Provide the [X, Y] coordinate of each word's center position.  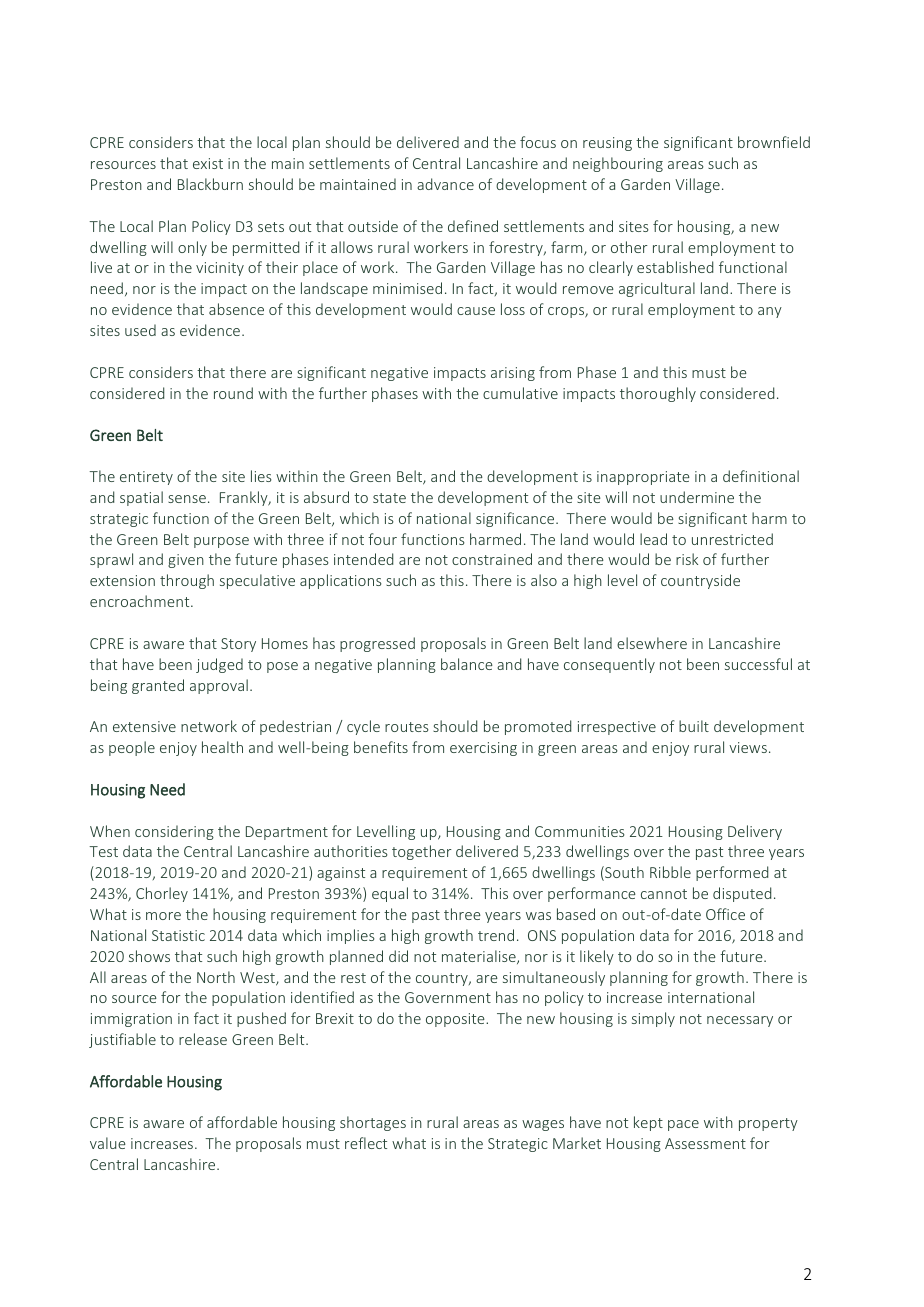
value [108, 1143]
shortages [373, 1123]
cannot [664, 894]
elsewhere [652, 643]
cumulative [520, 393]
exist [208, 163]
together [422, 852]
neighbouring [618, 164]
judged [219, 665]
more [163, 916]
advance [445, 184]
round [233, 393]
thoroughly [658, 394]
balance [467, 664]
